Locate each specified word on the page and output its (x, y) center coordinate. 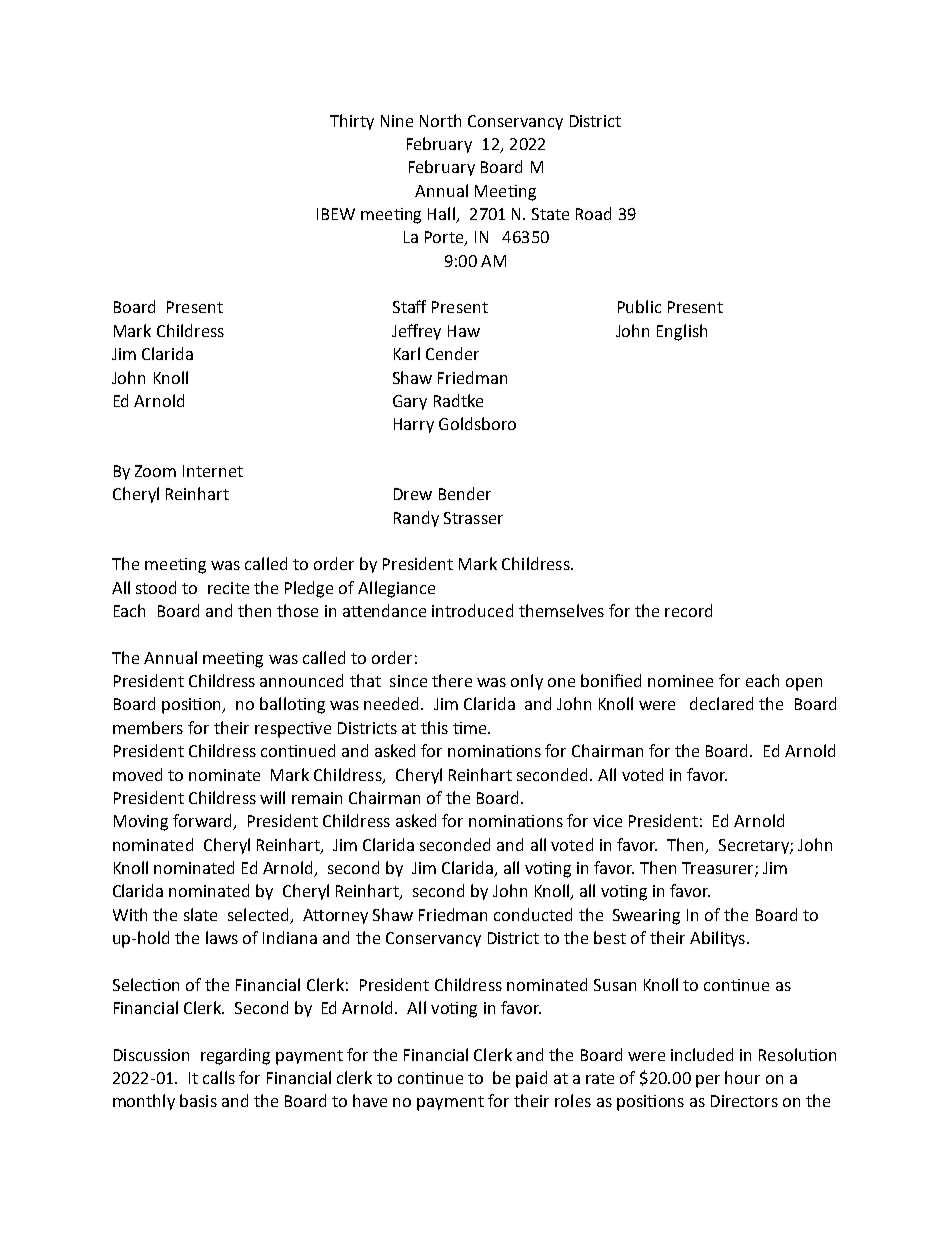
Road (593, 213)
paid (531, 1079)
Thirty (352, 122)
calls (219, 1077)
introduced (472, 610)
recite (228, 588)
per (708, 1081)
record (688, 610)
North (440, 120)
